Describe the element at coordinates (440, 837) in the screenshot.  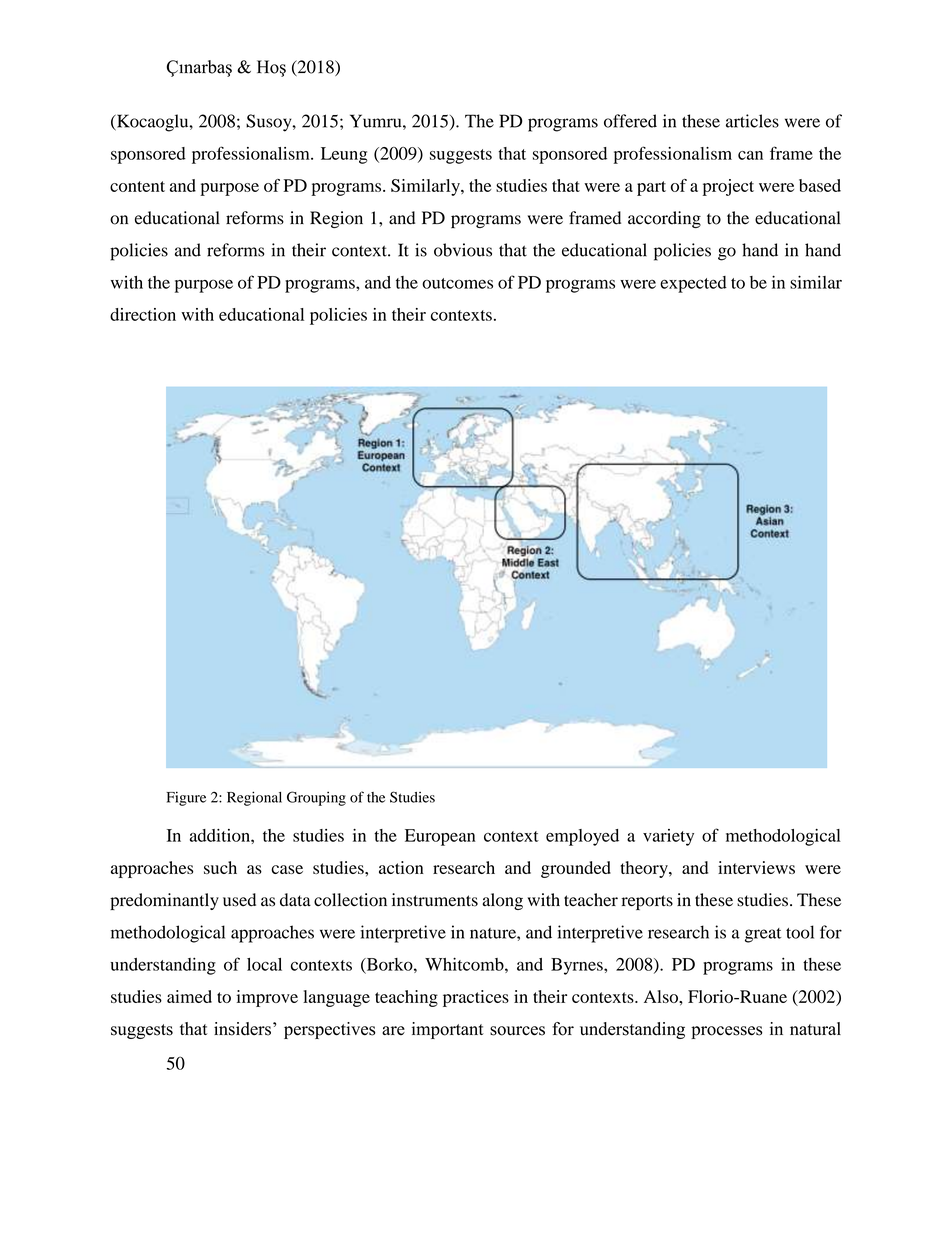
I see `European` at that location.
